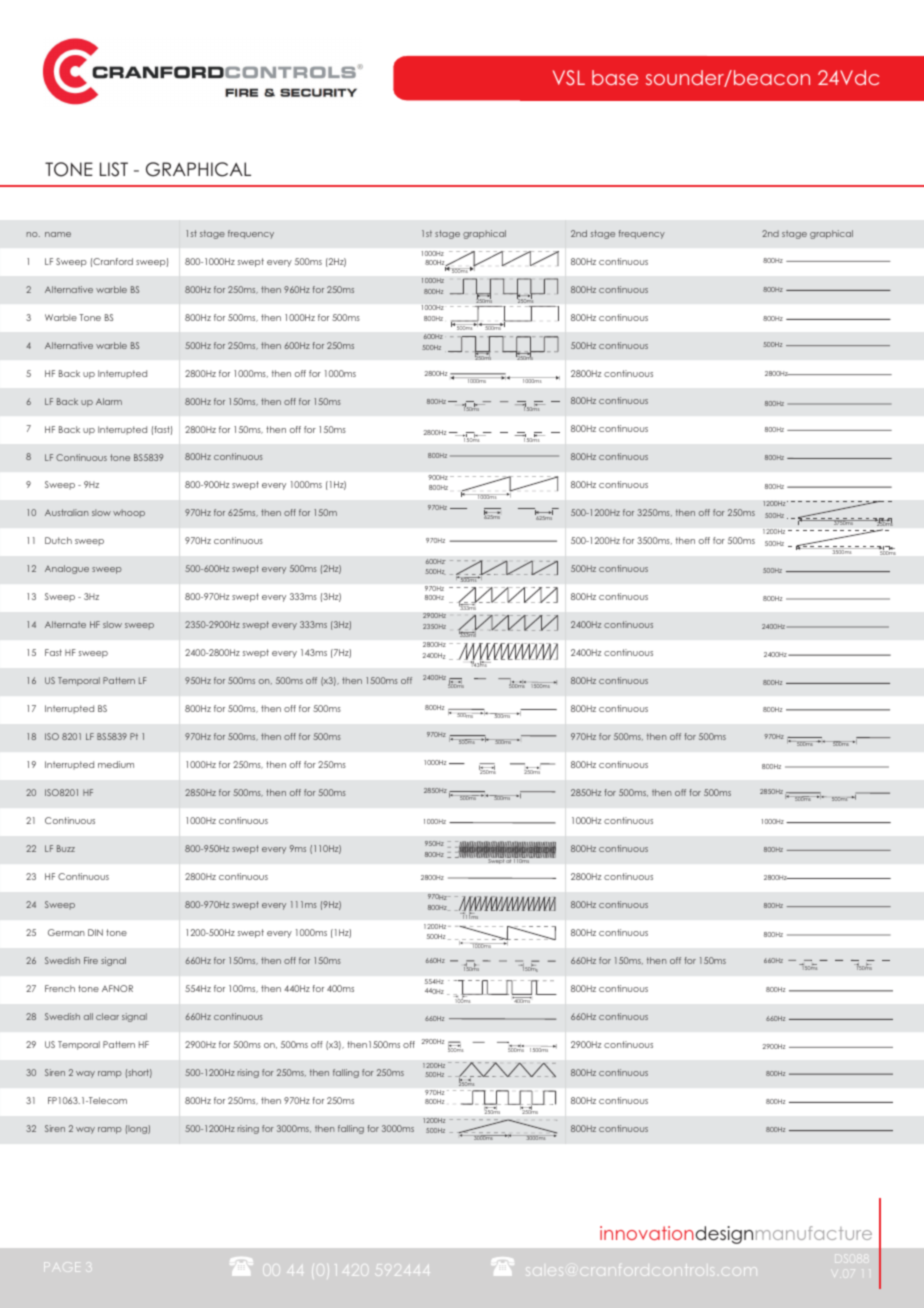 The height and width of the document is (1308, 924). What do you see at coordinates (569, 77) in the document?
I see `VSL` at bounding box center [569, 77].
